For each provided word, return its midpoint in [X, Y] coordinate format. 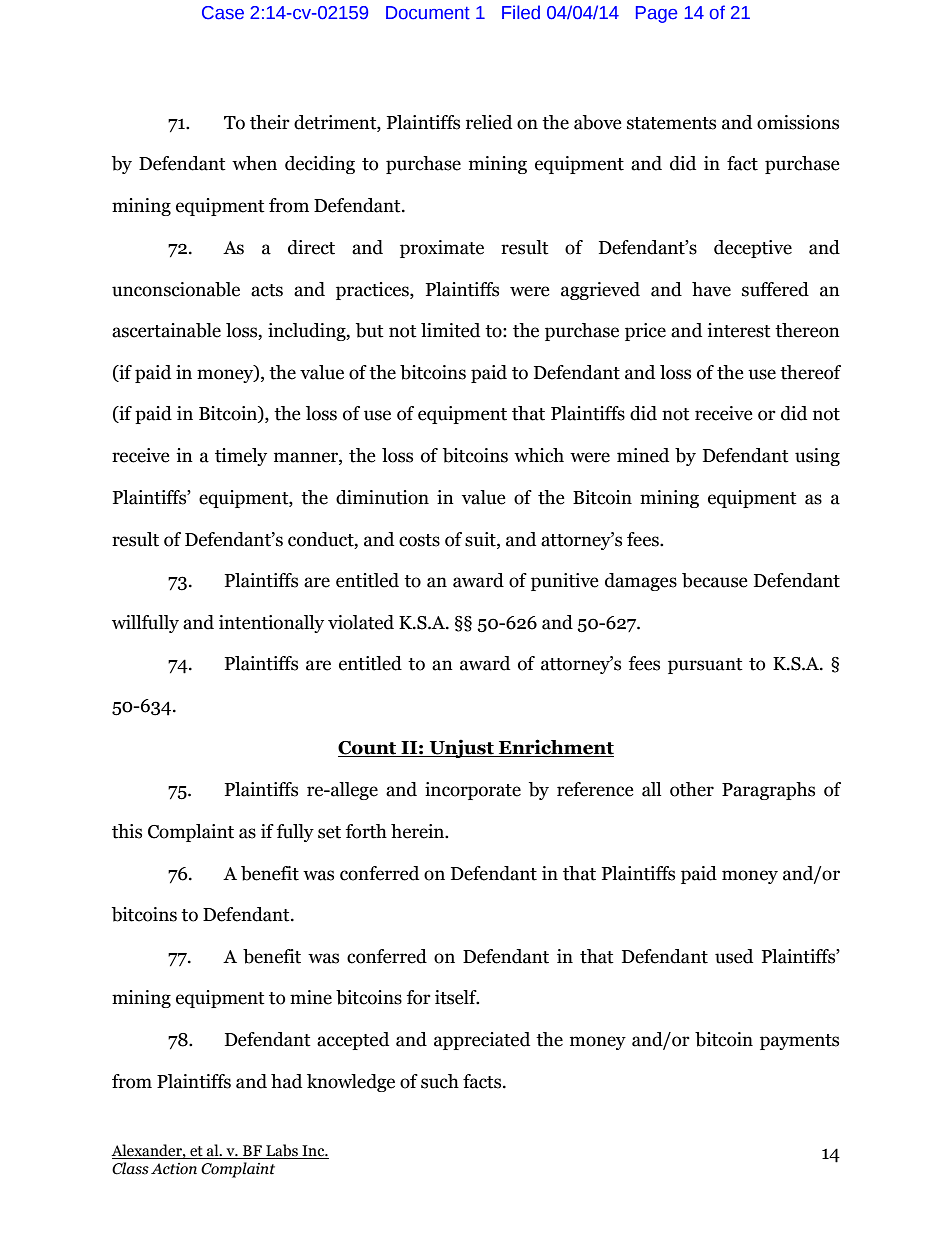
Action [174, 1169]
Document [428, 13]
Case [223, 13]
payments [799, 1042]
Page [656, 14]
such [440, 1081]
